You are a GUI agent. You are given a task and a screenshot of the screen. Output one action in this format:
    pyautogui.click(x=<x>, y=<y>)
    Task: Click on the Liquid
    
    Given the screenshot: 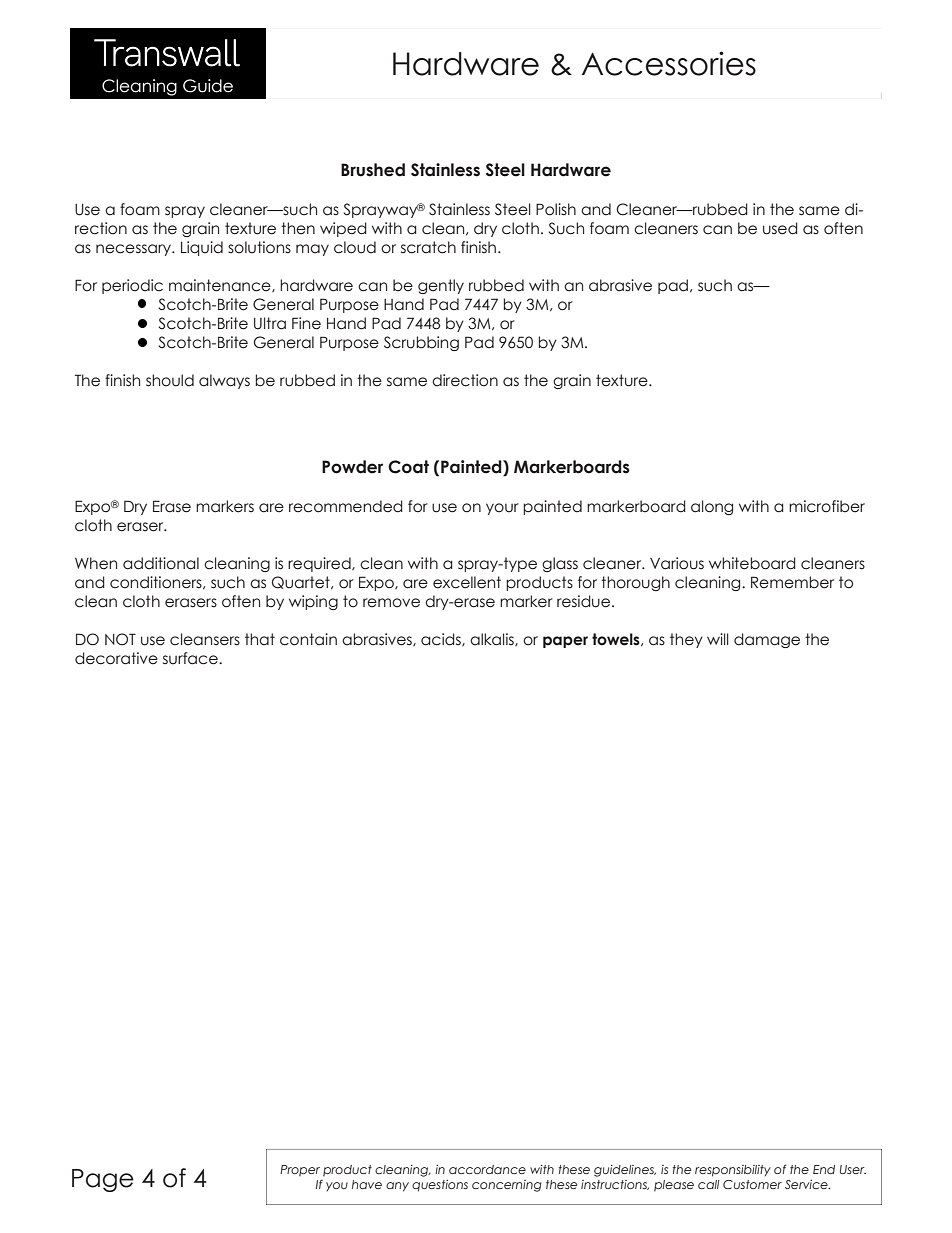 What is the action you would take?
    pyautogui.click(x=202, y=248)
